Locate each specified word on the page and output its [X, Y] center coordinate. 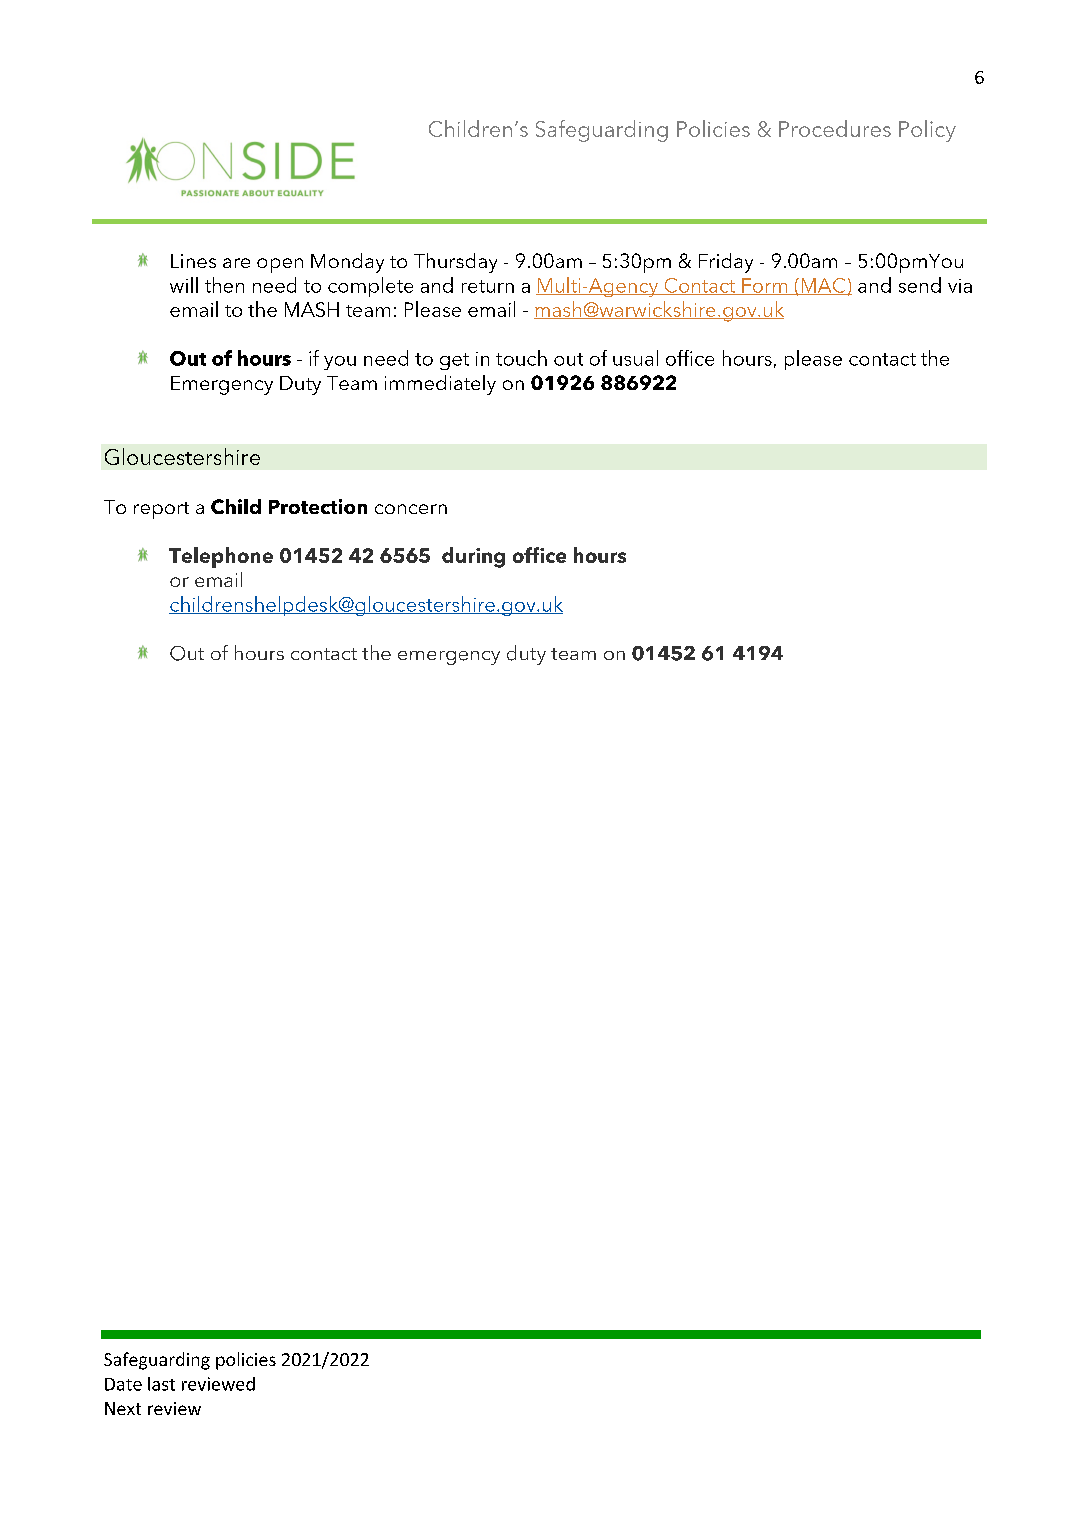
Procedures [835, 128]
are [236, 263]
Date [123, 1384]
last [161, 1384]
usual [635, 358]
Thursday [455, 263]
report [161, 510]
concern [411, 509]
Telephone [221, 557]
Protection [318, 506]
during [473, 557]
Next [123, 1408]
